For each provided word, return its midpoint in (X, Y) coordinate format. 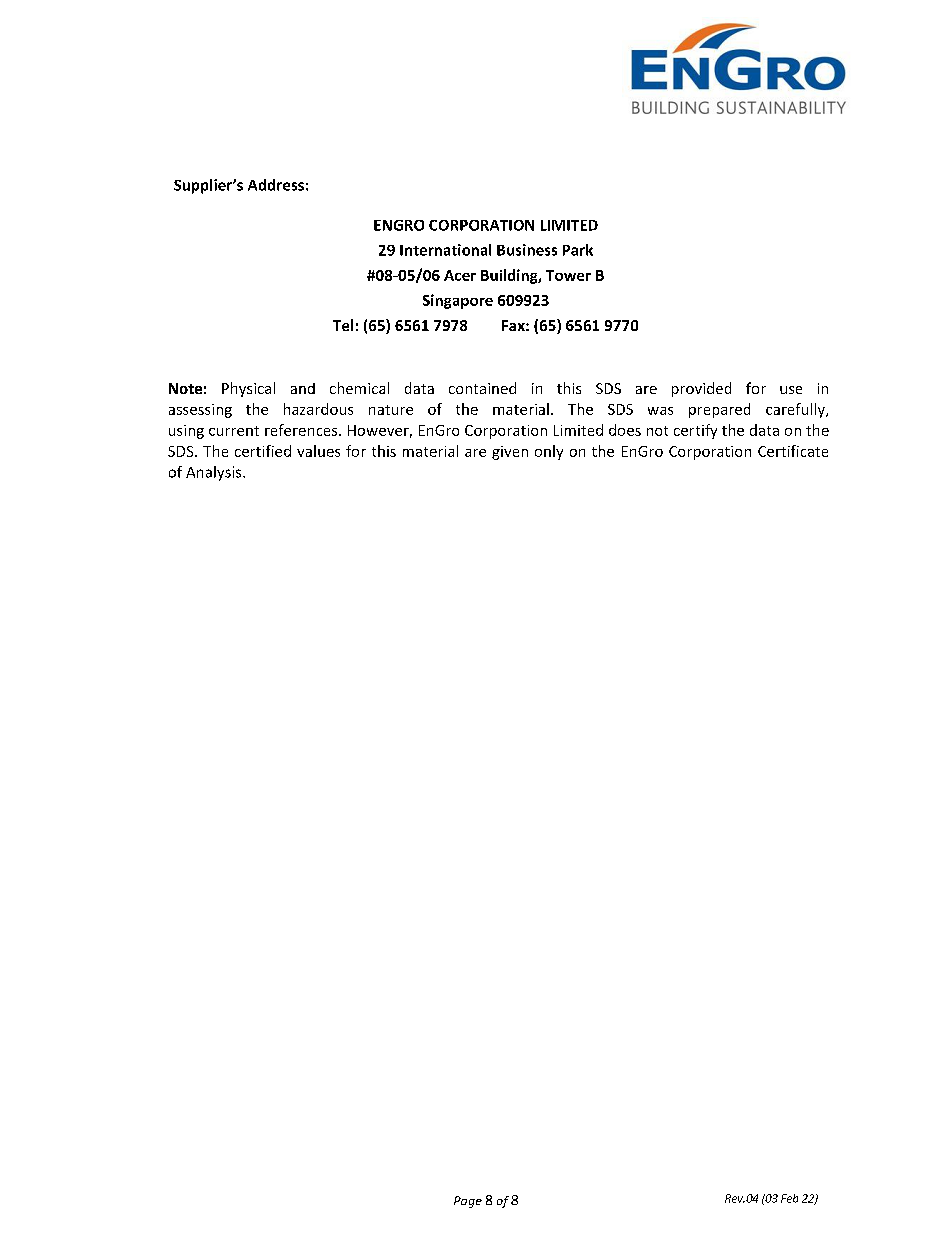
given (510, 453)
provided (701, 389)
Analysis (215, 473)
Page (468, 1202)
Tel (343, 325)
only (549, 452)
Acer (460, 275)
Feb (789, 1198)
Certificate (793, 451)
